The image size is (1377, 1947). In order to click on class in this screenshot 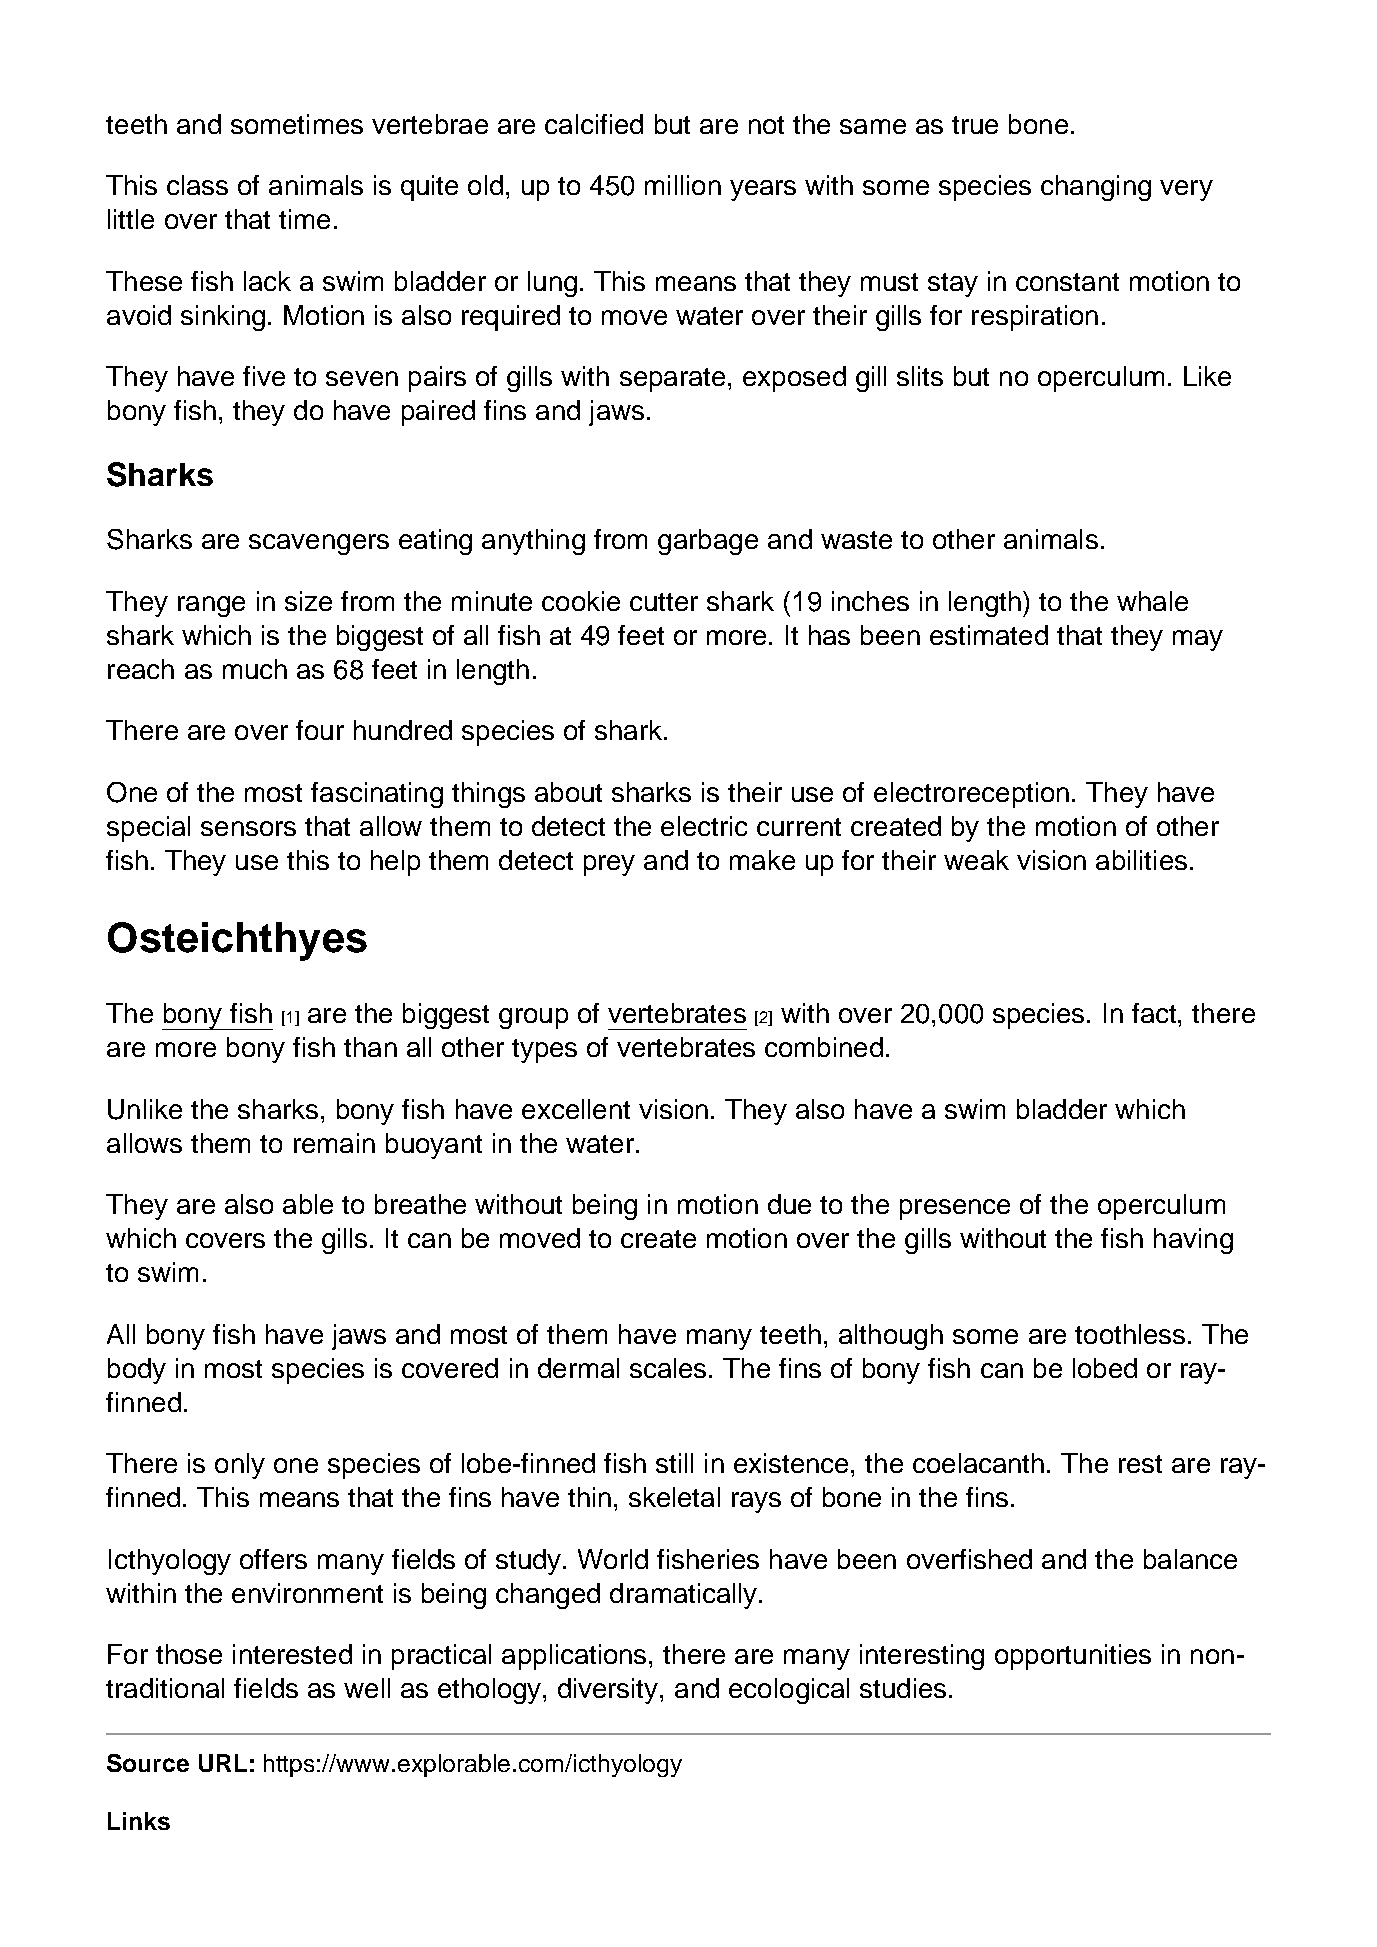, I will do `click(197, 185)`.
